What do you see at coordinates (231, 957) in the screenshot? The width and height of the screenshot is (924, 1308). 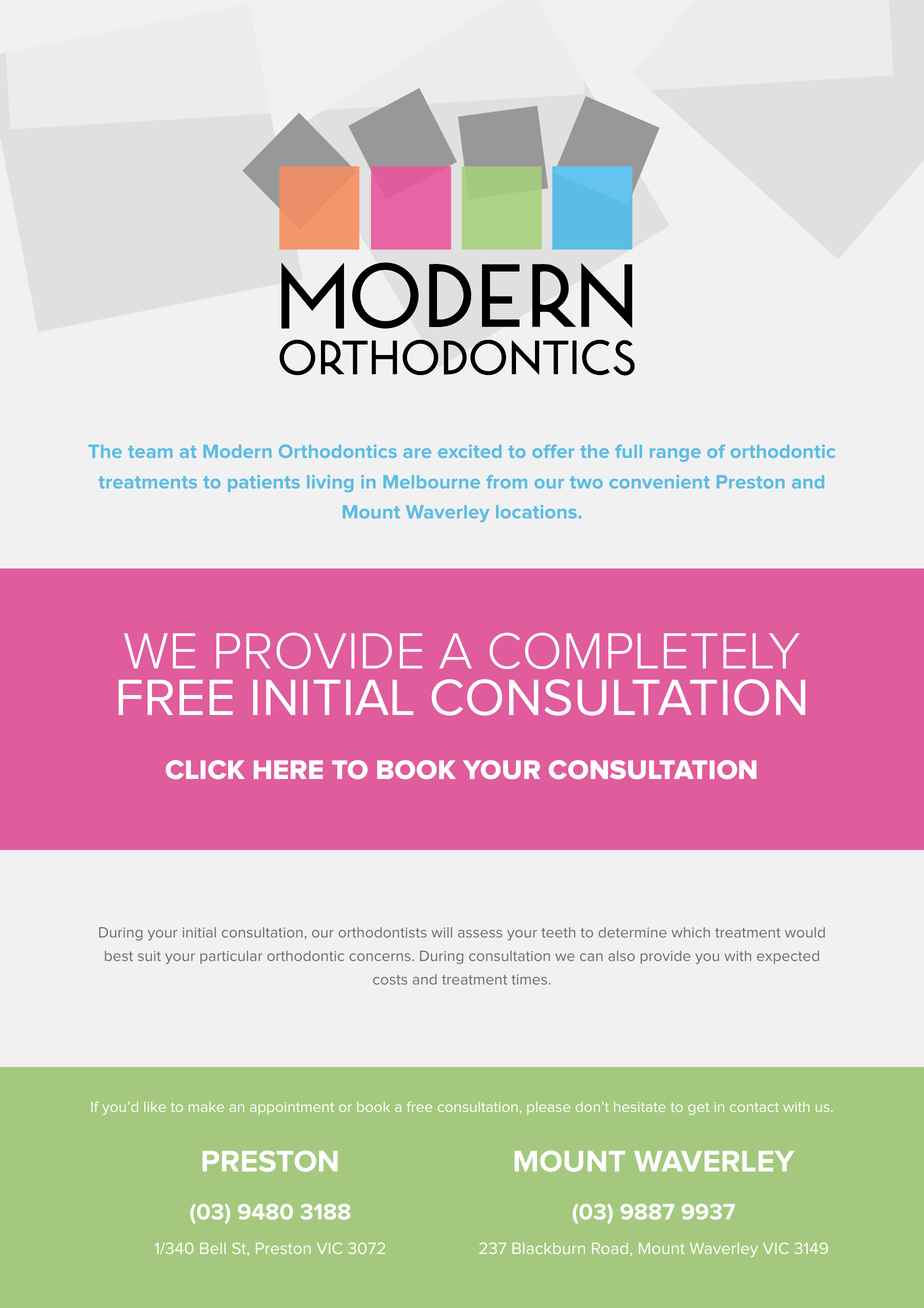 I see `particular` at bounding box center [231, 957].
